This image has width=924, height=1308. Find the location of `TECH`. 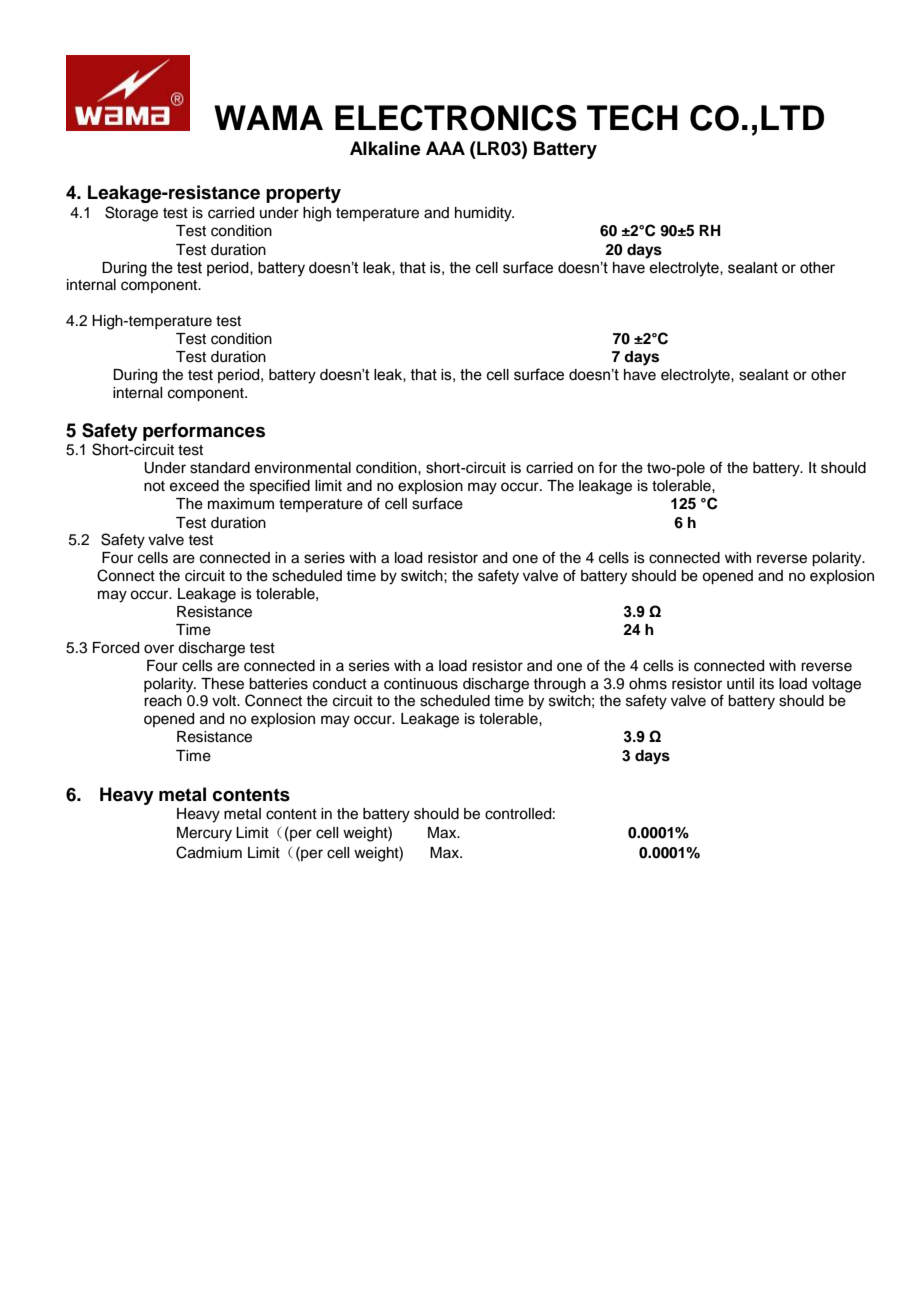

TECH is located at coordinates (632, 118).
